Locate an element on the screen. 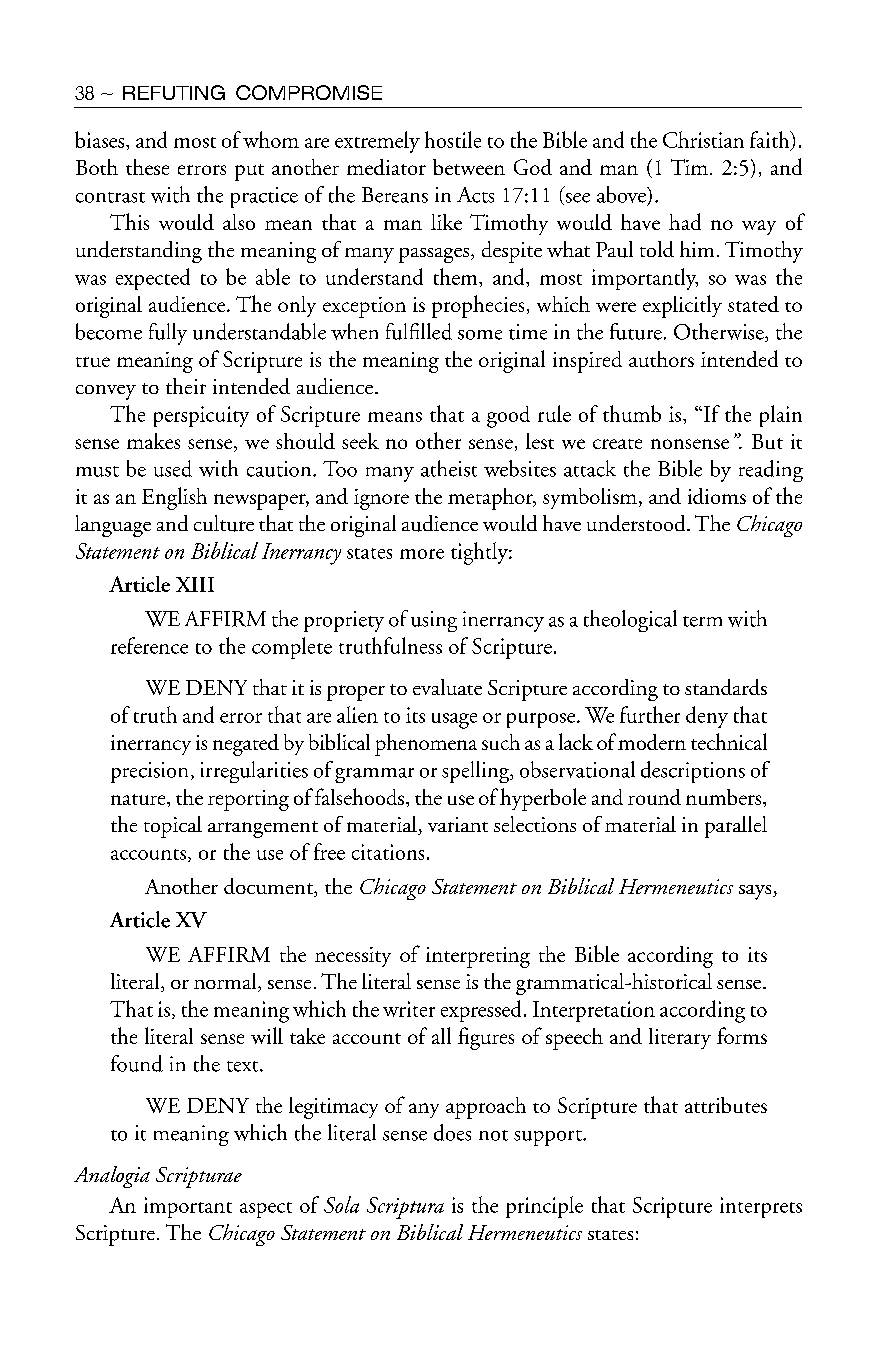  normal is located at coordinates (226, 982).
